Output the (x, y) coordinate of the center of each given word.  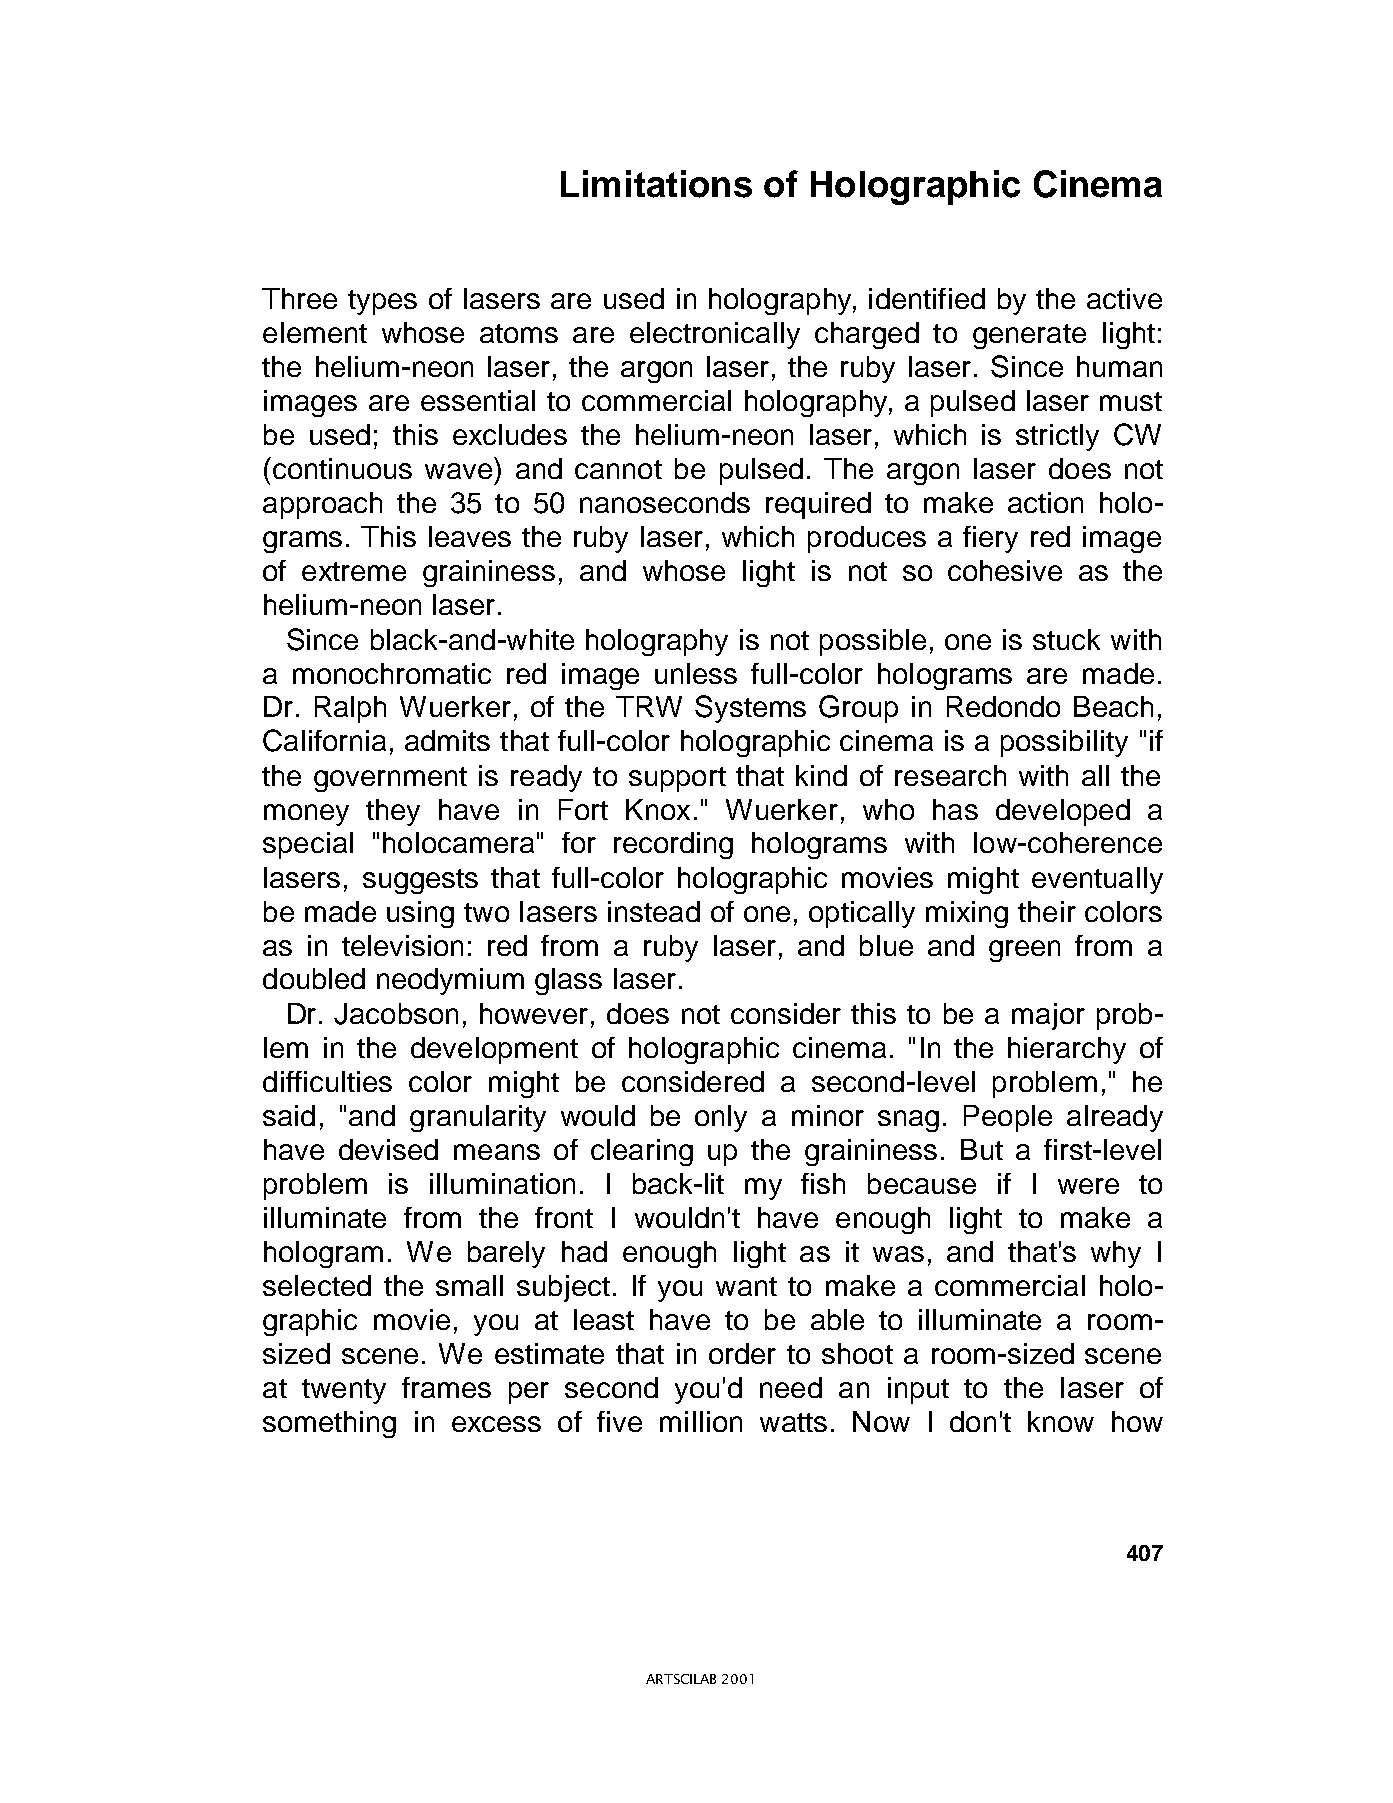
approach (322, 505)
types (382, 302)
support (677, 779)
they (393, 812)
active (1124, 298)
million (701, 1421)
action (1045, 502)
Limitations (656, 184)
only (721, 1118)
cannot (618, 469)
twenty (344, 1391)
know (1061, 1421)
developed (1063, 812)
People (1008, 1118)
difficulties (327, 1081)
